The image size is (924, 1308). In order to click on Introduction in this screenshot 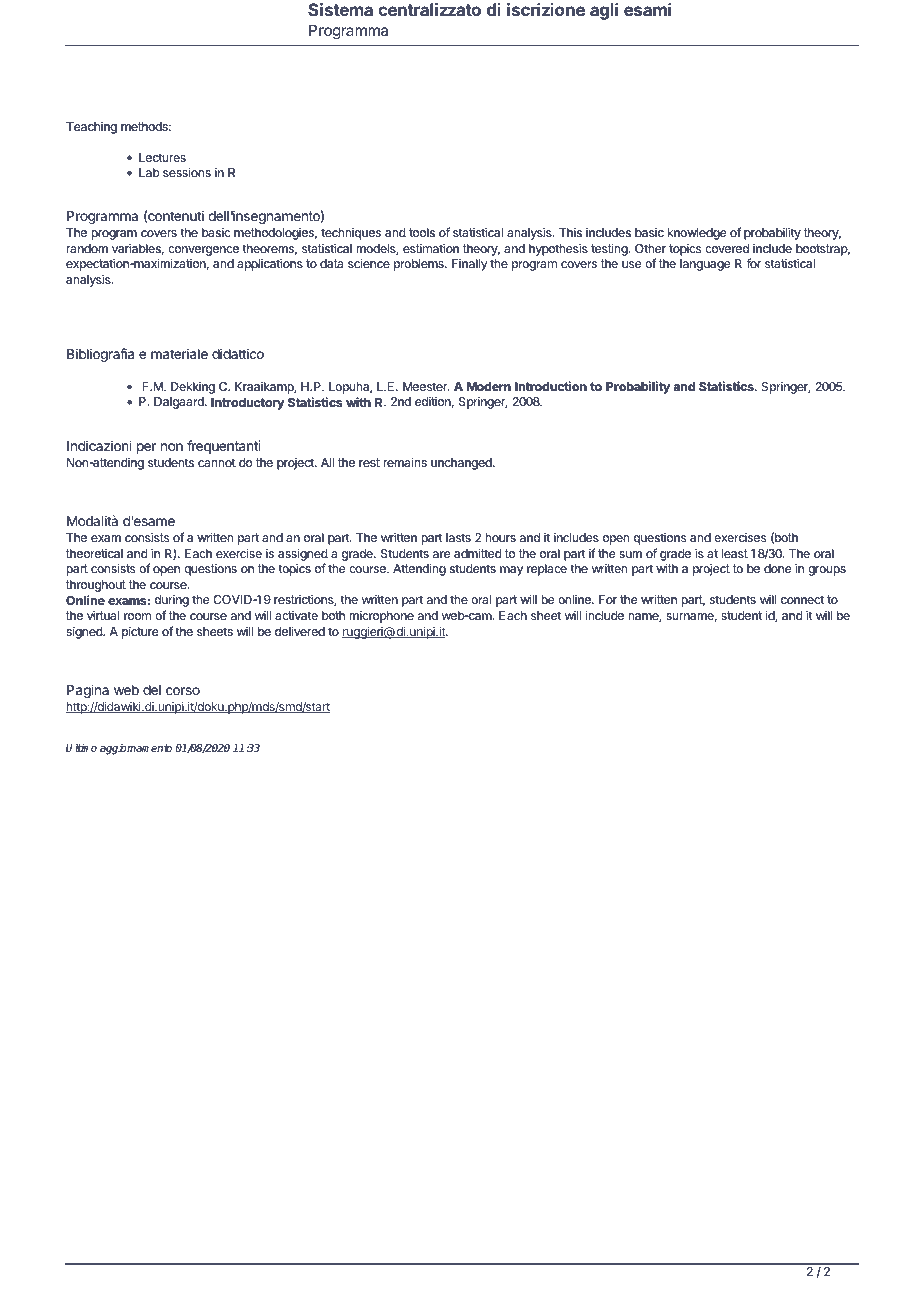, I will do `click(551, 386)`.
